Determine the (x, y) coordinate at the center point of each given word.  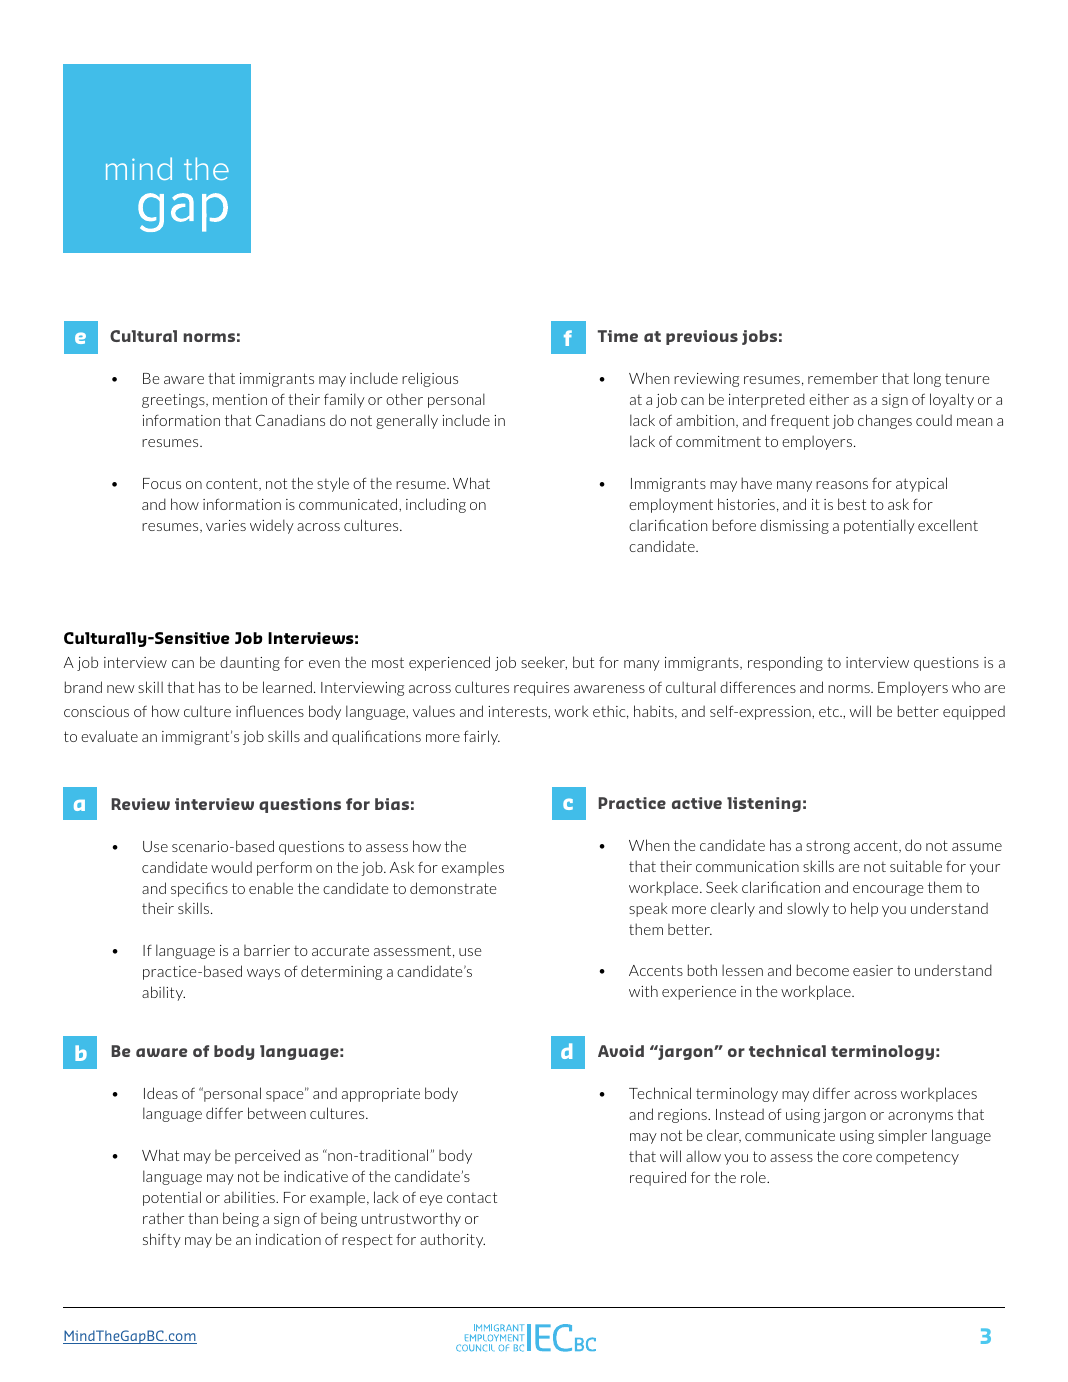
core (857, 1158)
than (203, 1218)
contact (472, 1197)
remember (843, 378)
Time (618, 336)
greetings (174, 401)
